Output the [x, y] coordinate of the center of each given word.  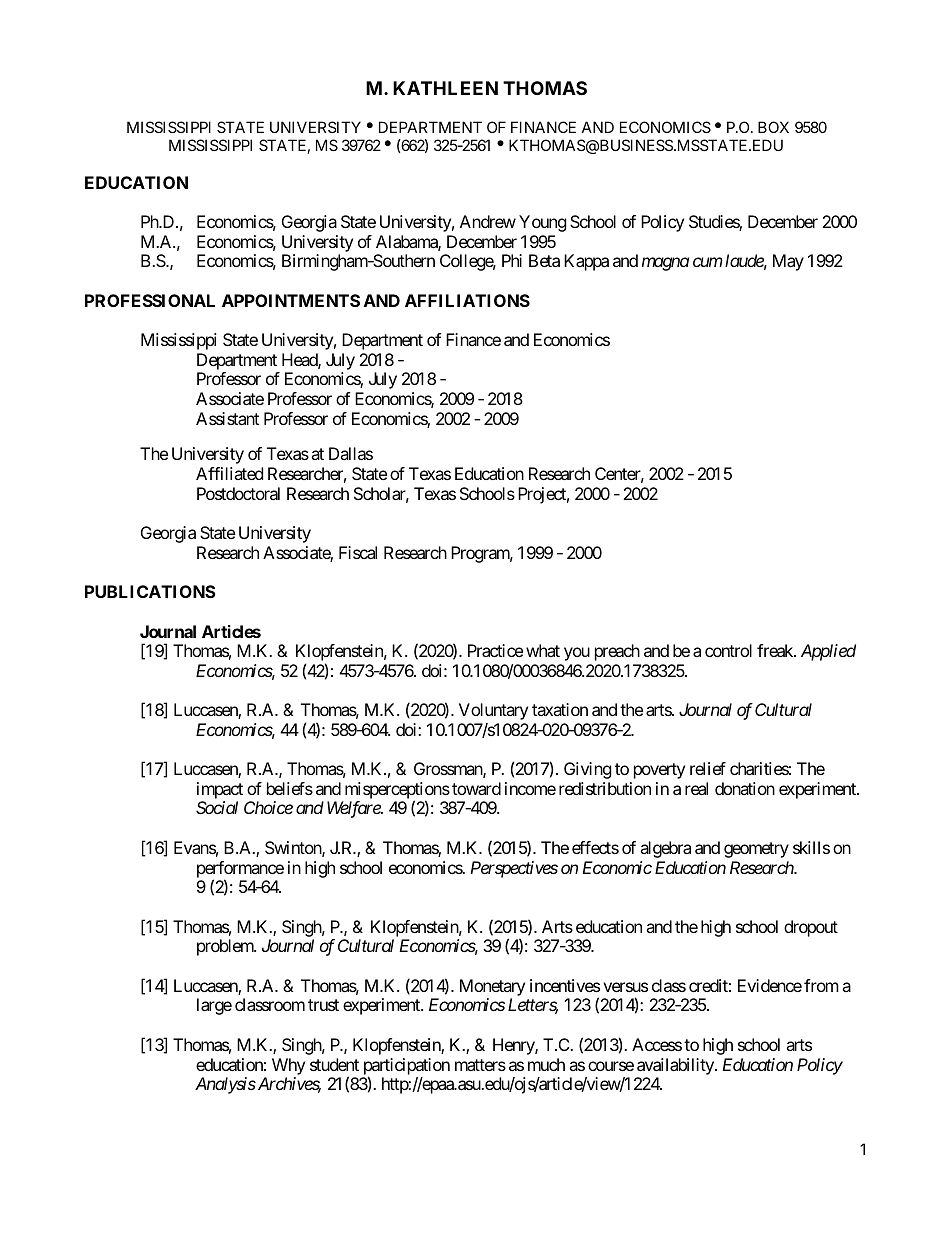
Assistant [227, 418]
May [788, 262]
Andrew [488, 221]
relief [708, 768]
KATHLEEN [445, 88]
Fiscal [358, 552]
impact [220, 792]
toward [476, 788]
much [546, 1064]
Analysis [225, 1085]
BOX [773, 127]
